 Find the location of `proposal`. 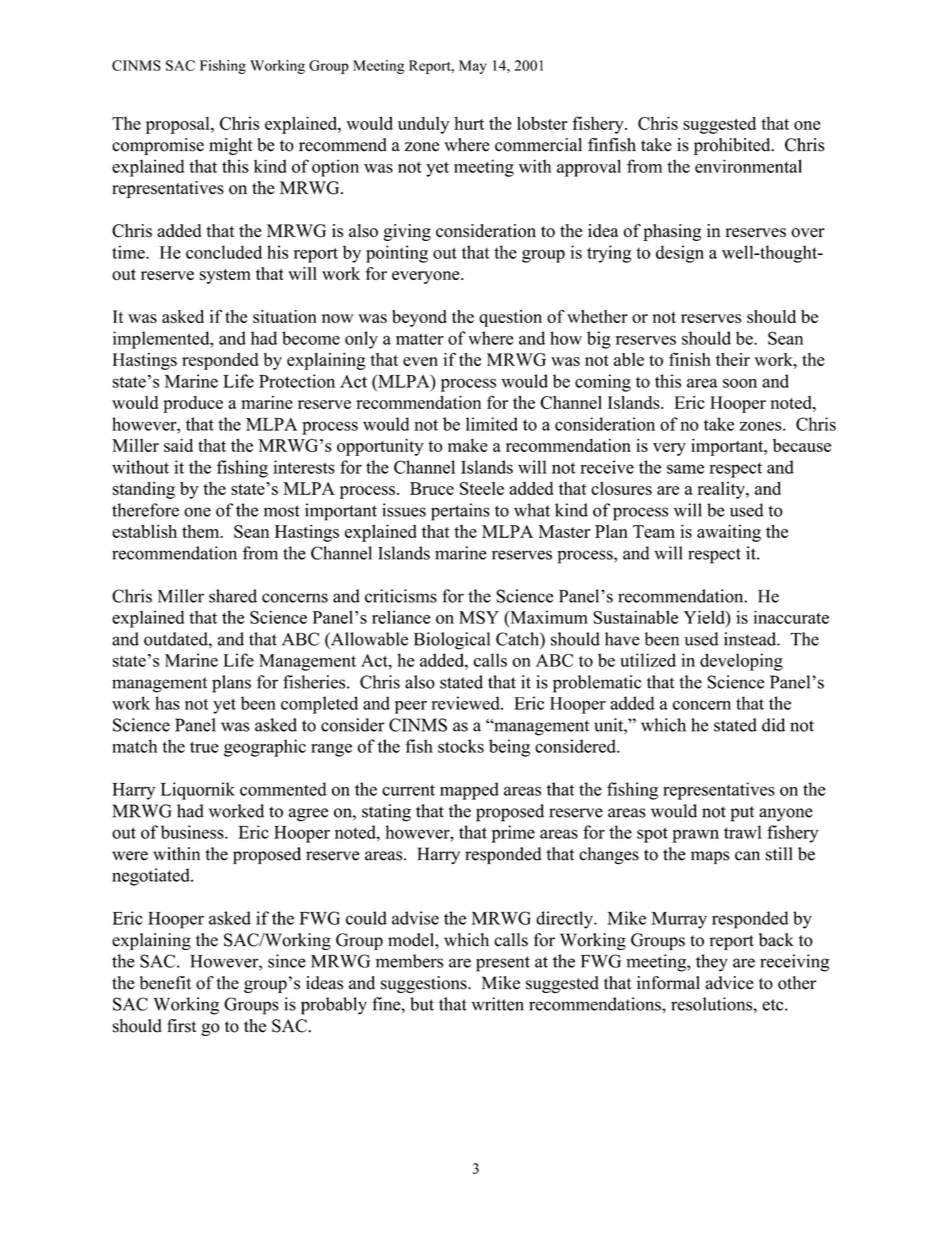

proposal is located at coordinates (179, 125).
